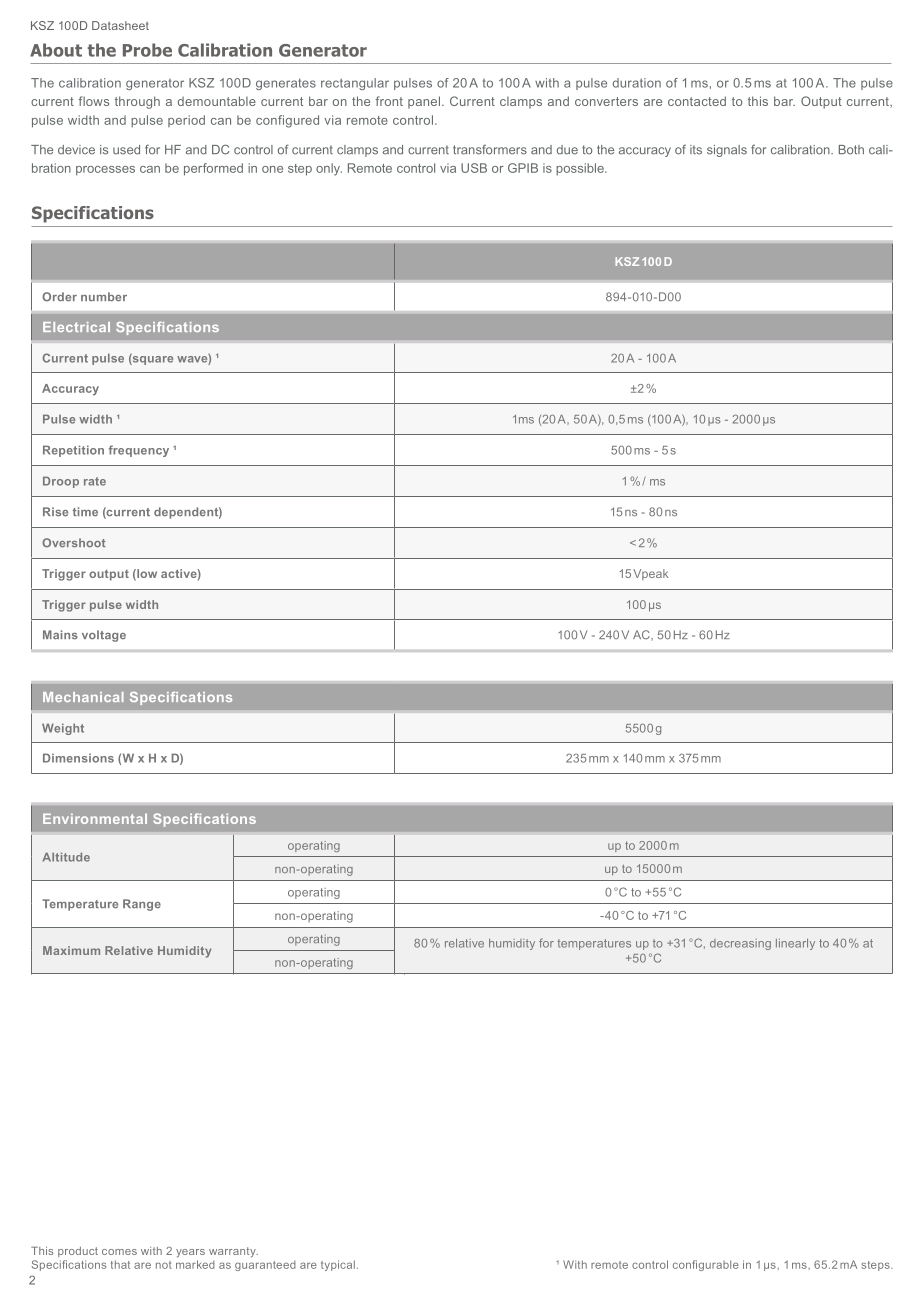 This page has height=1308, width=924. I want to click on Range, so click(142, 905).
